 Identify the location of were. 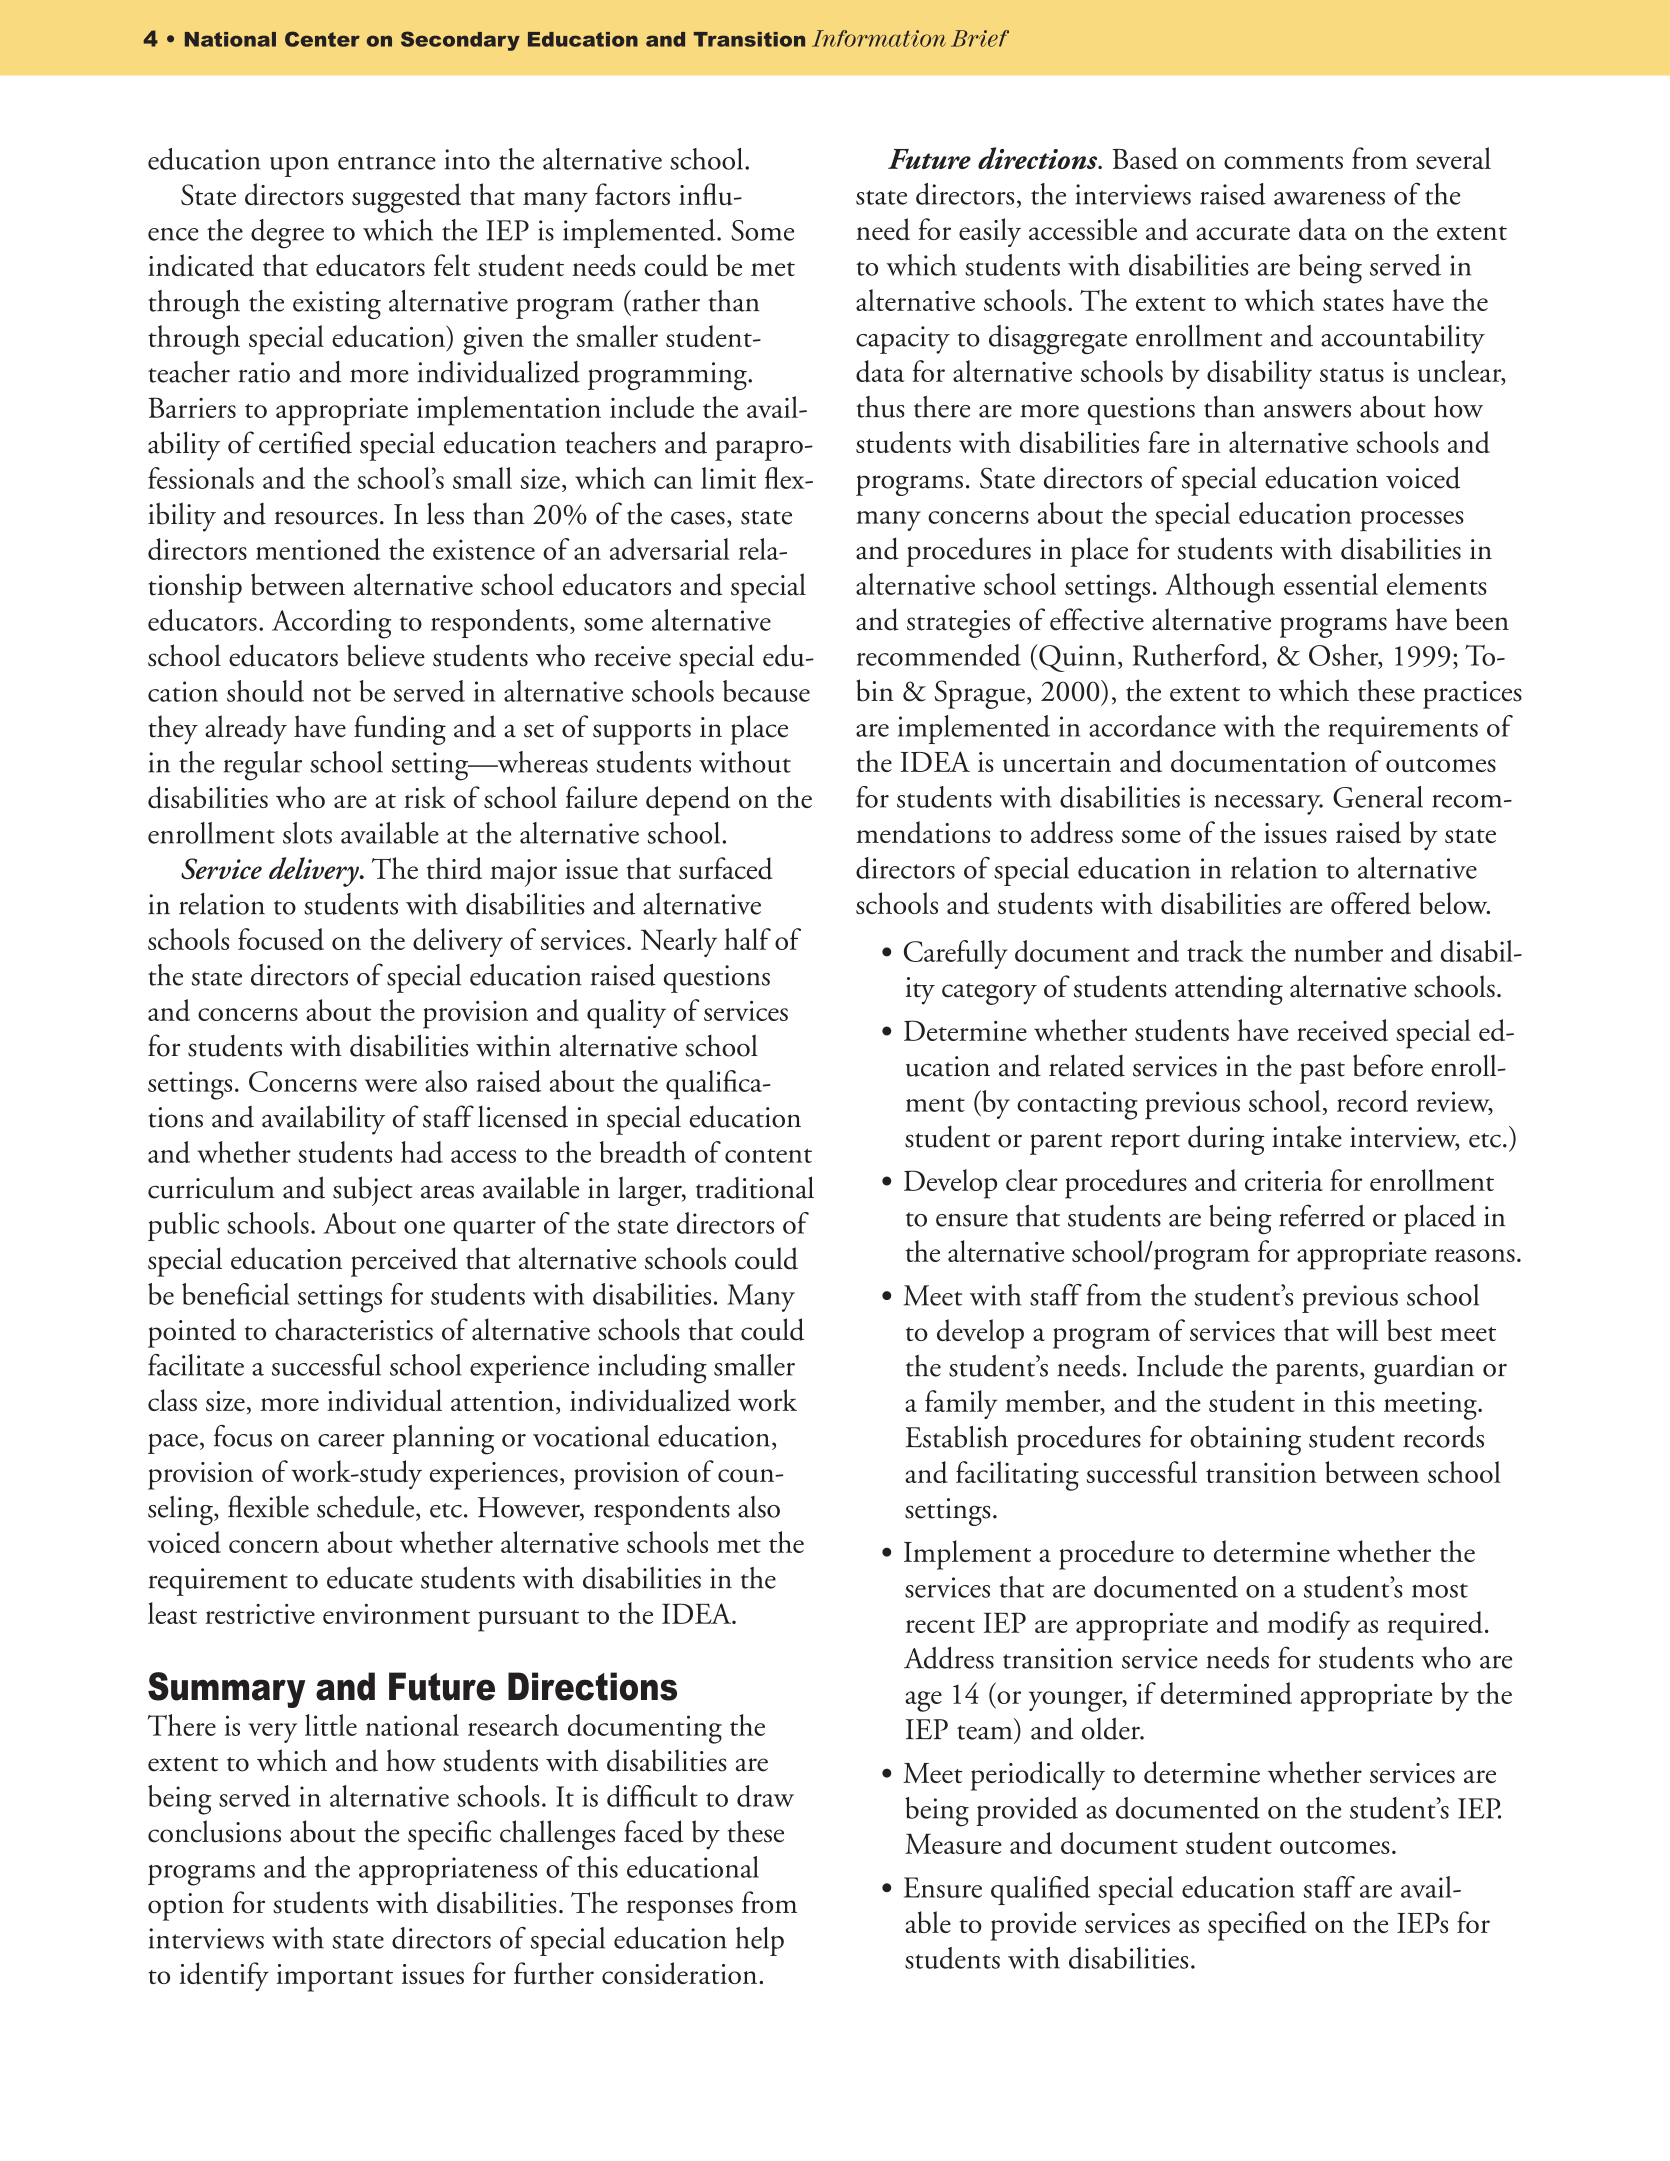
(391, 1085).
